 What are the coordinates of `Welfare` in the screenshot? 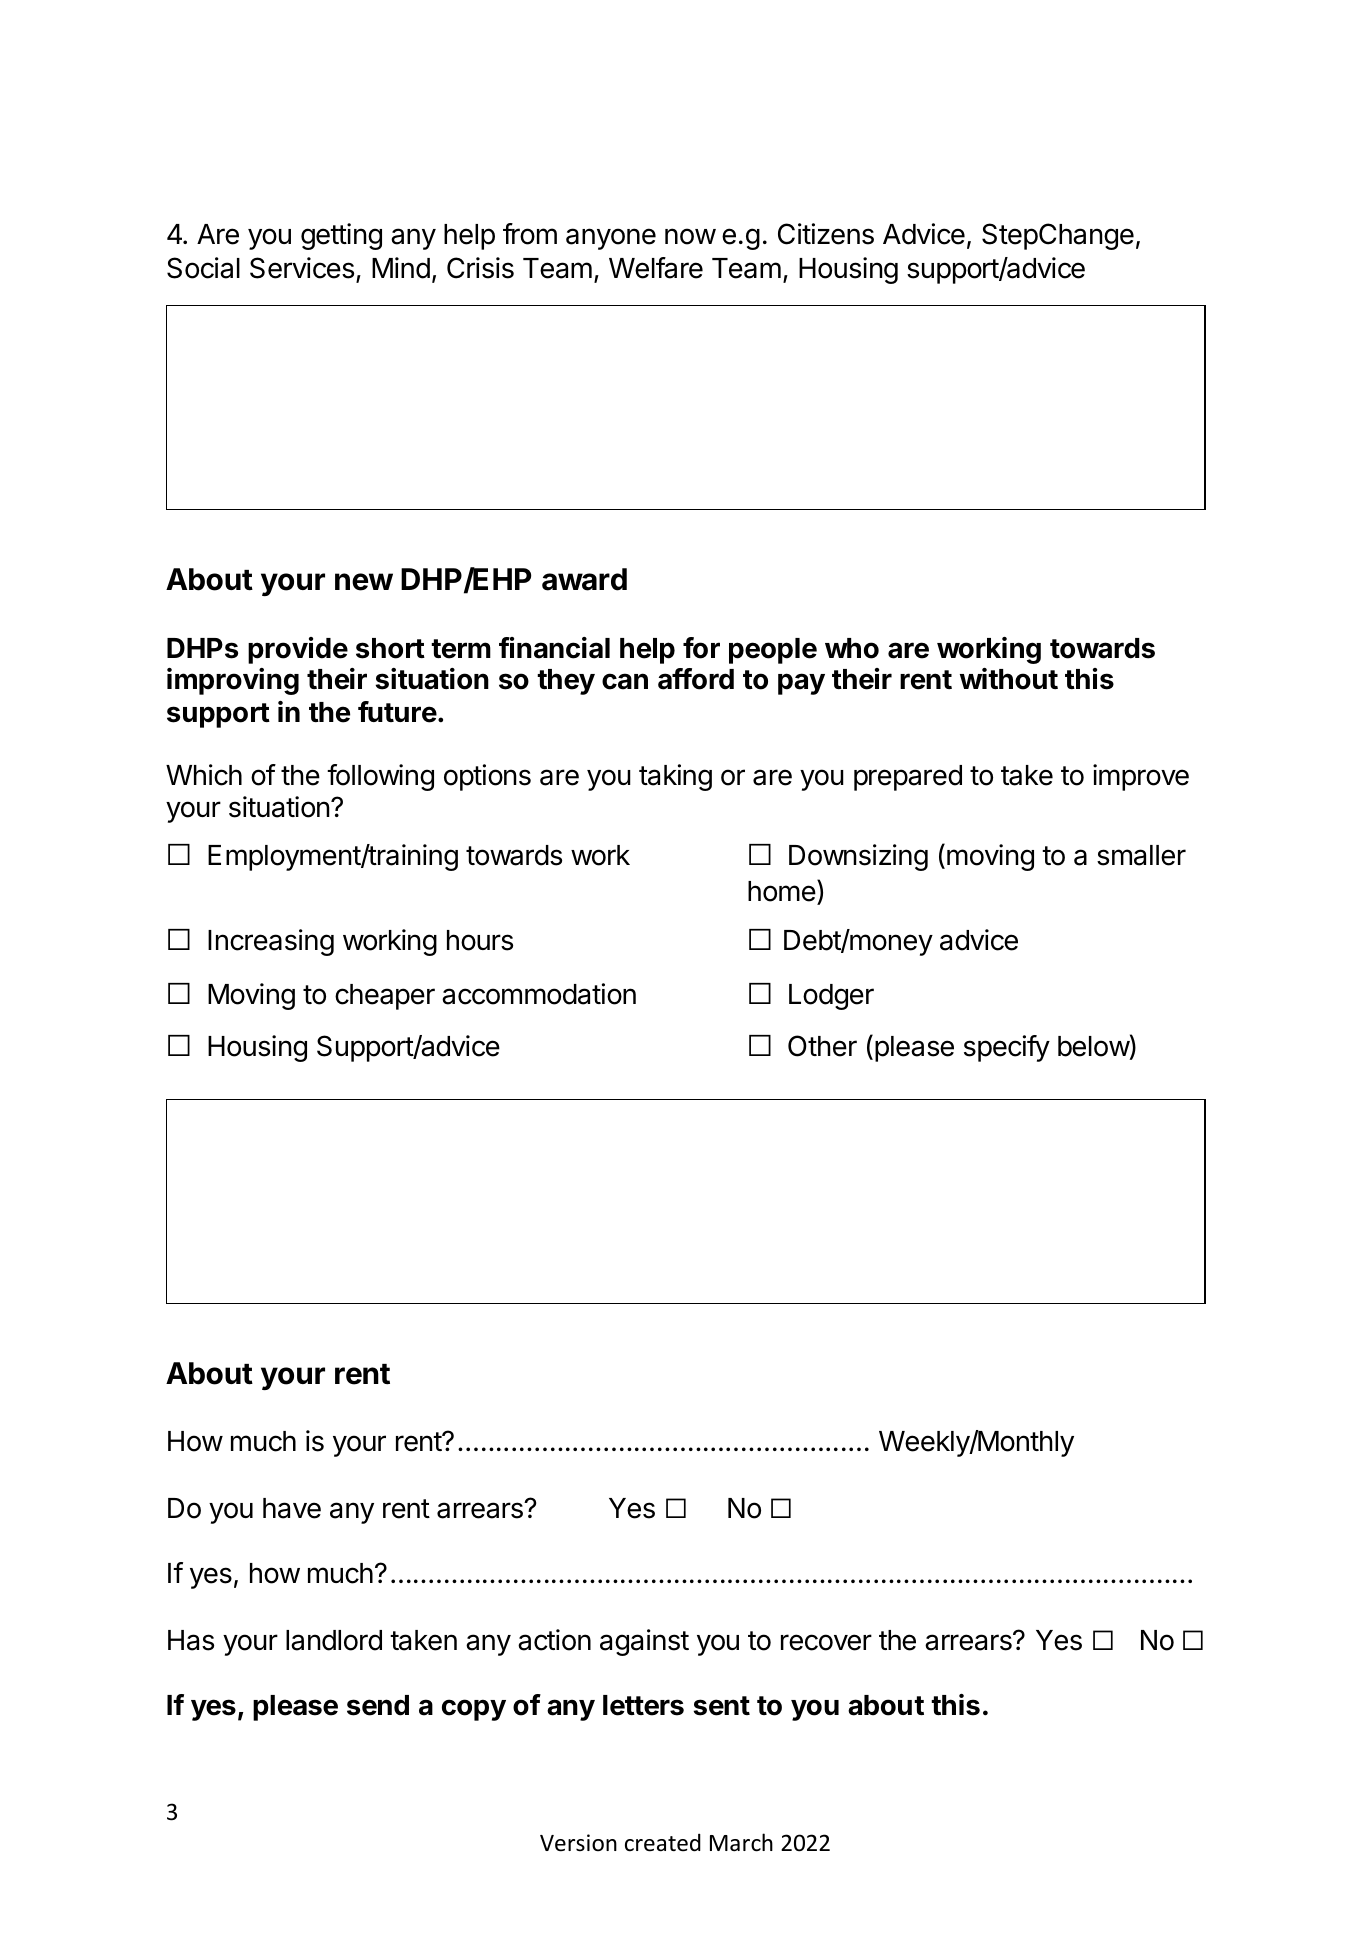 It's located at (656, 268).
